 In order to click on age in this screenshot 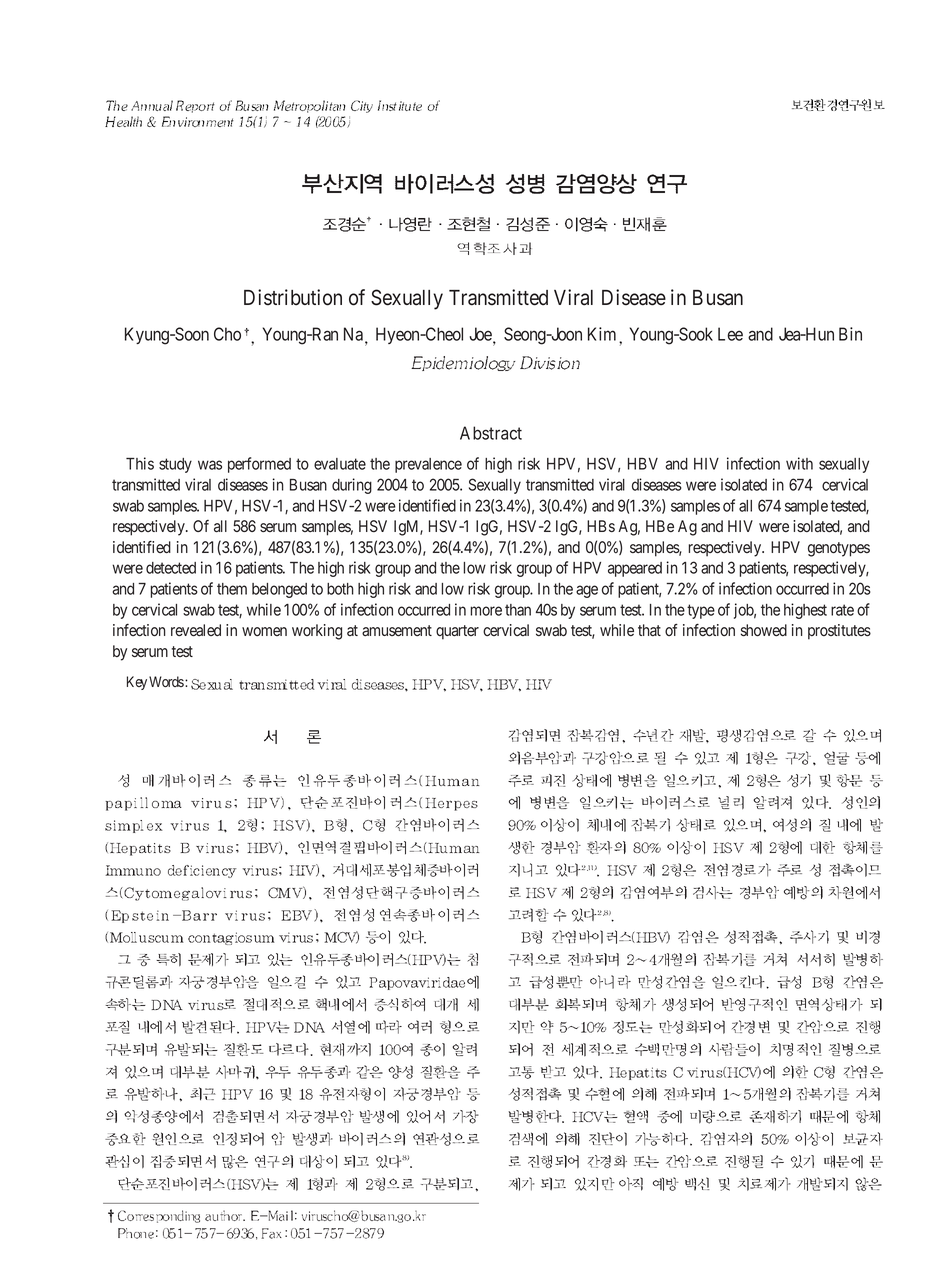, I will do `click(587, 591)`.
